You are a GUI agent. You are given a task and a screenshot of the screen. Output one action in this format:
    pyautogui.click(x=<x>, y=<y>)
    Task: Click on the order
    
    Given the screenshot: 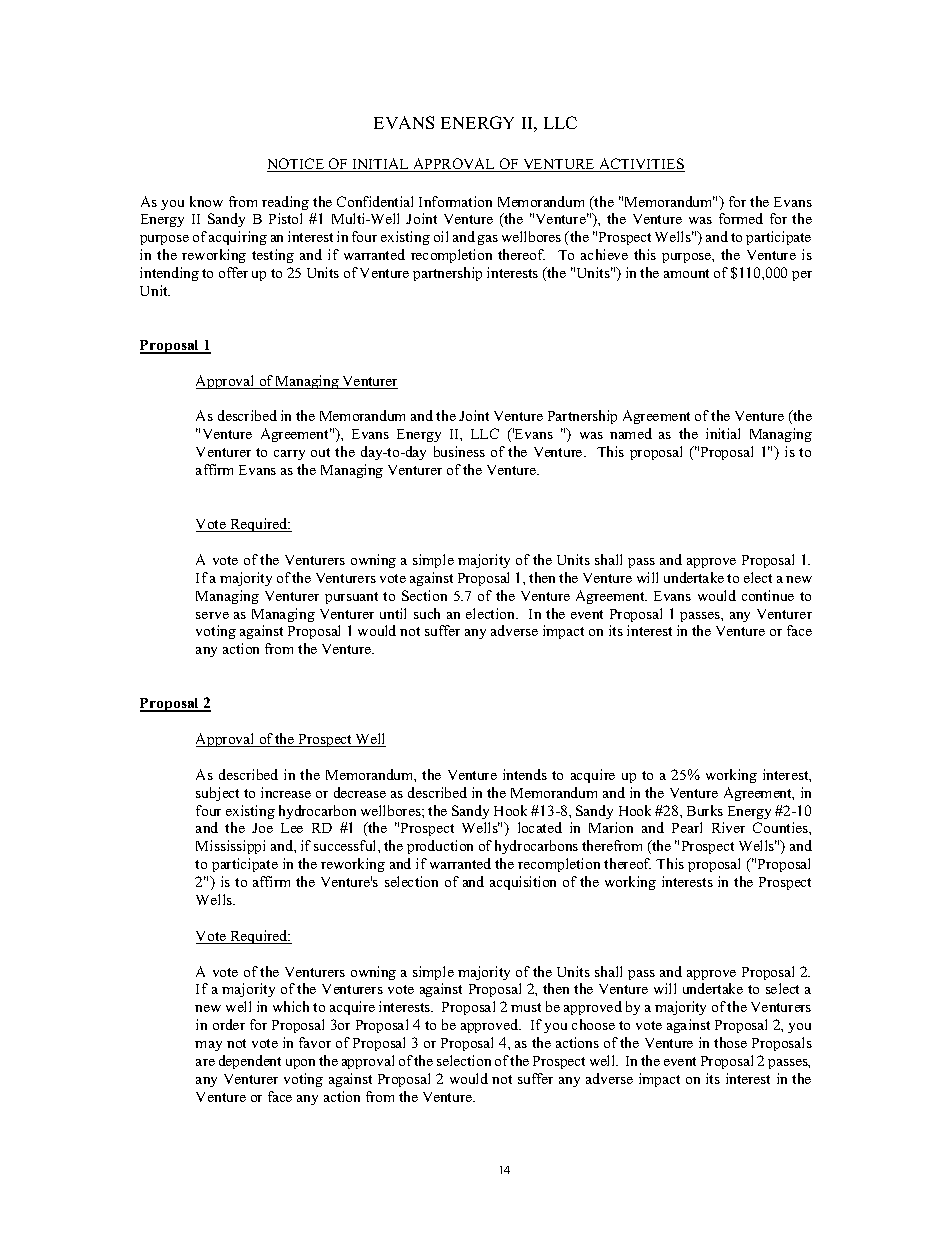 What is the action you would take?
    pyautogui.click(x=229, y=1024)
